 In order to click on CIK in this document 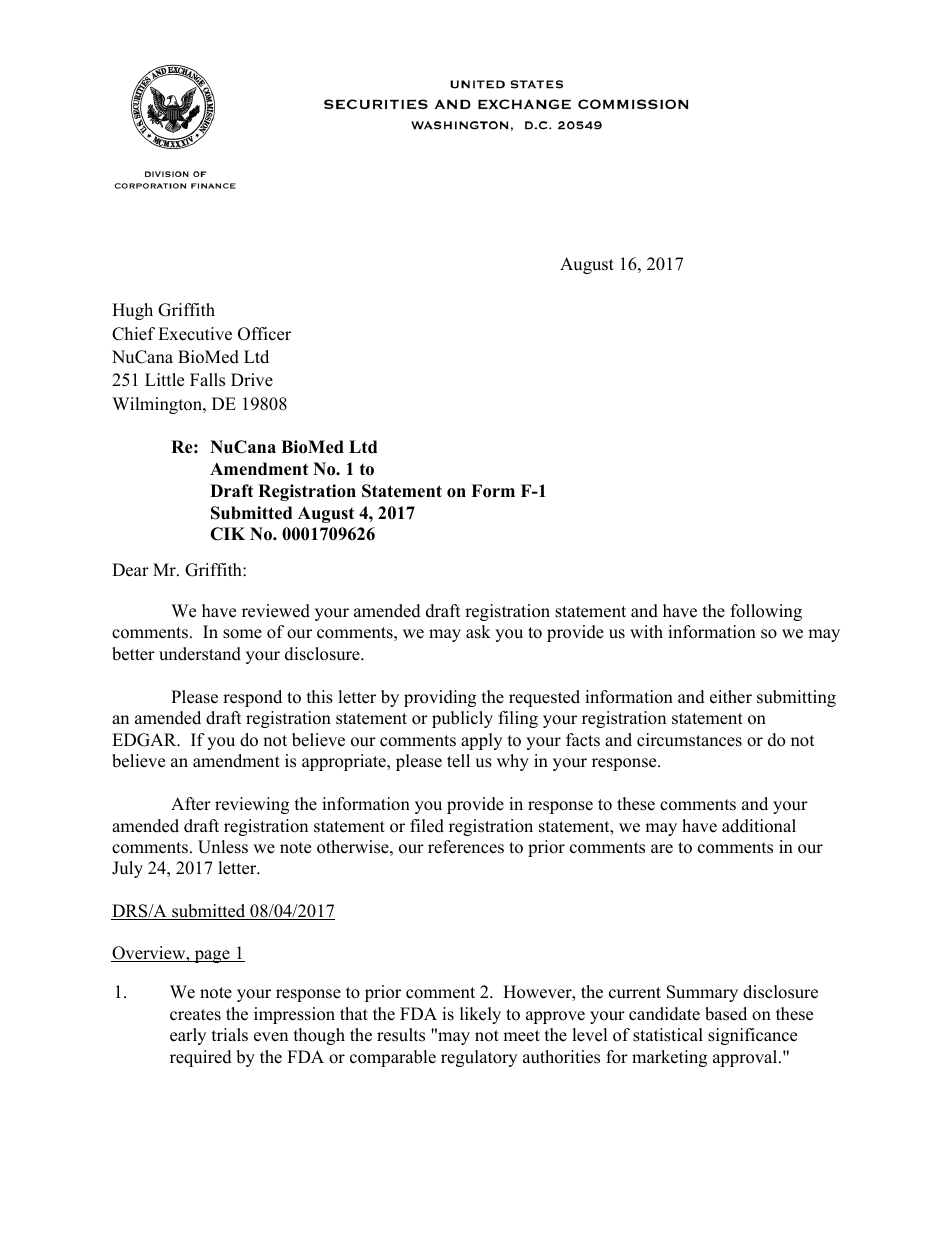, I will do `click(227, 534)`.
